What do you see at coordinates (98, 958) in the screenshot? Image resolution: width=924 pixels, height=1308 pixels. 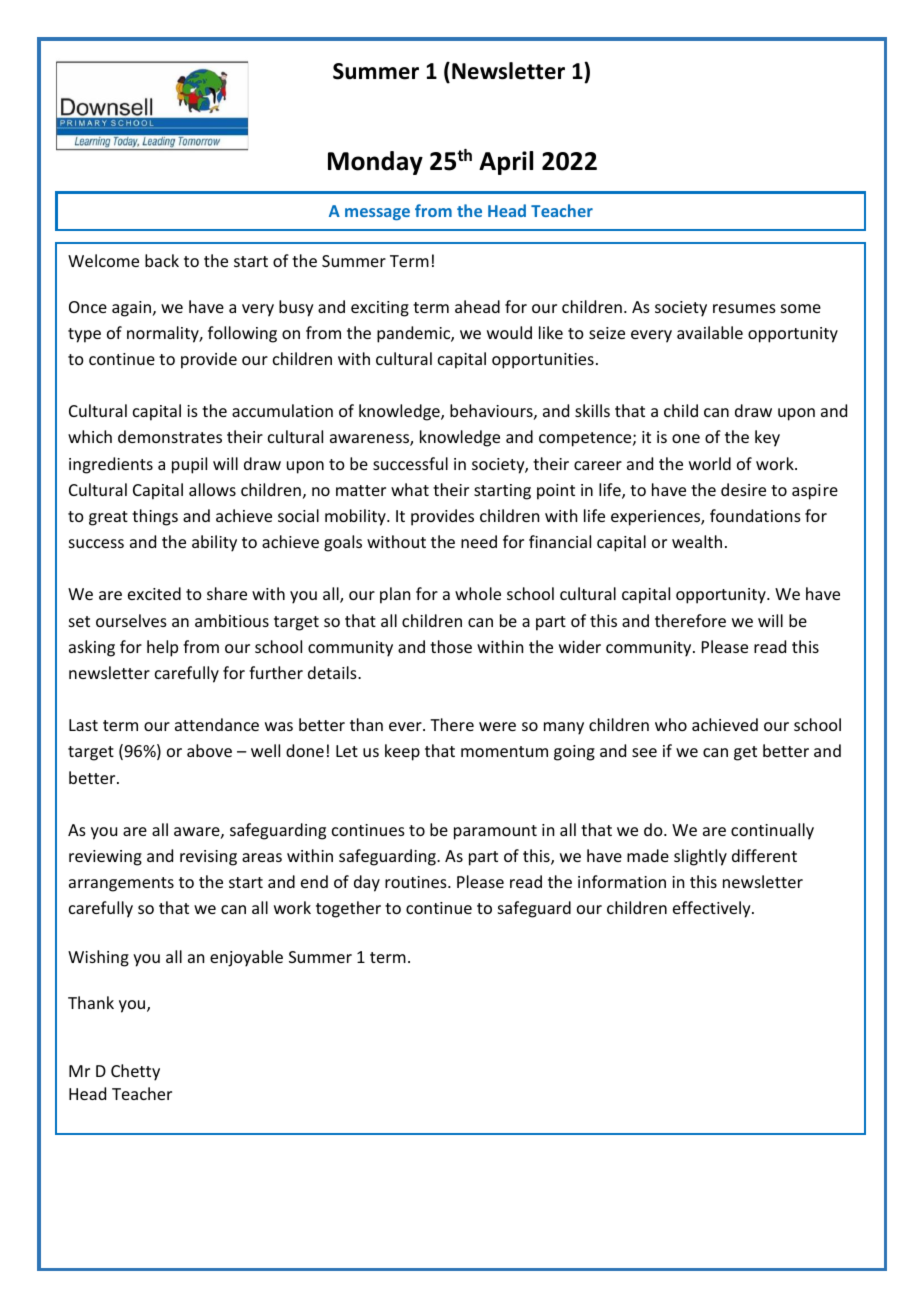 I see `Wishing` at bounding box center [98, 958].
